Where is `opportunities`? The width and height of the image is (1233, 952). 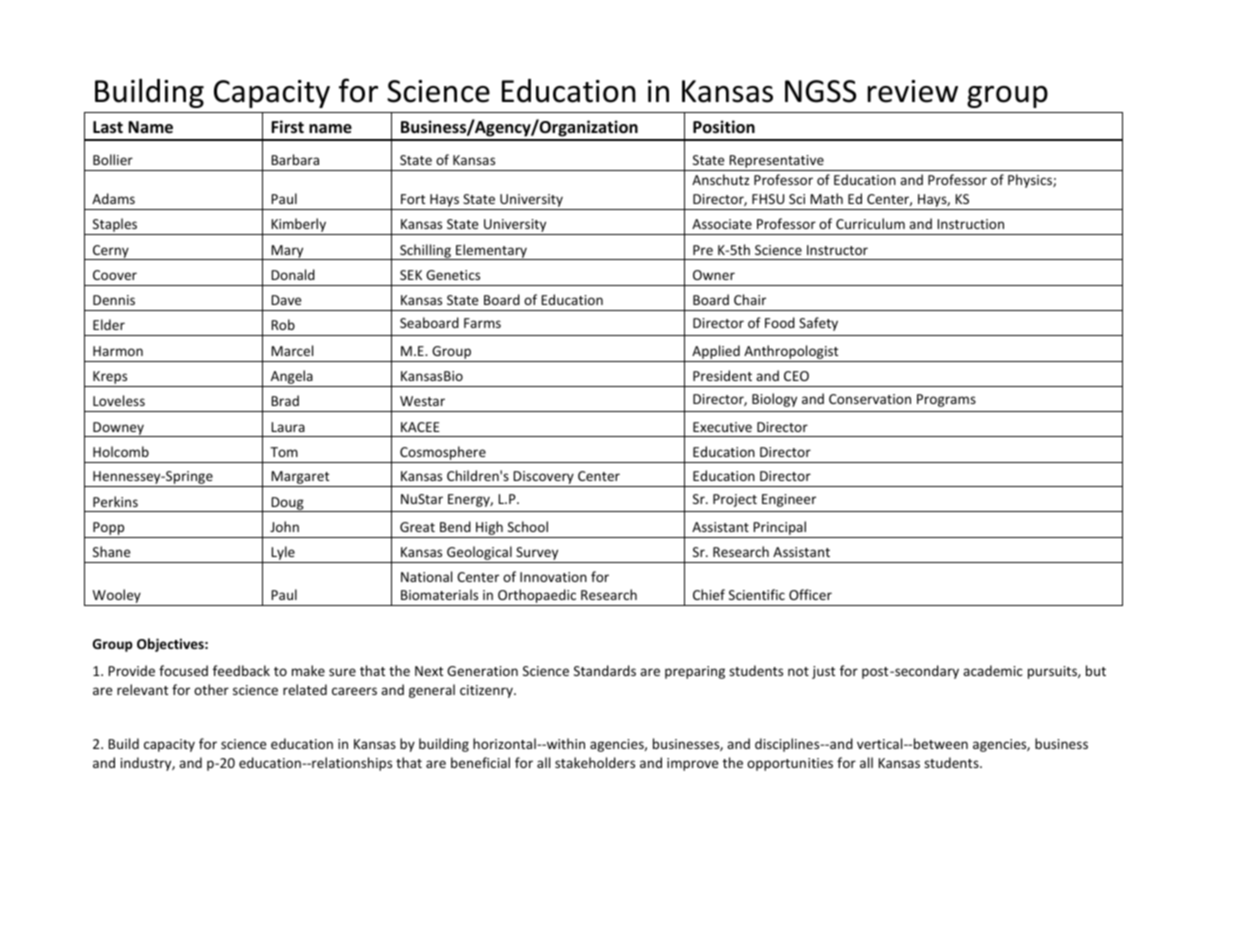
opportunities is located at coordinates (790, 764).
